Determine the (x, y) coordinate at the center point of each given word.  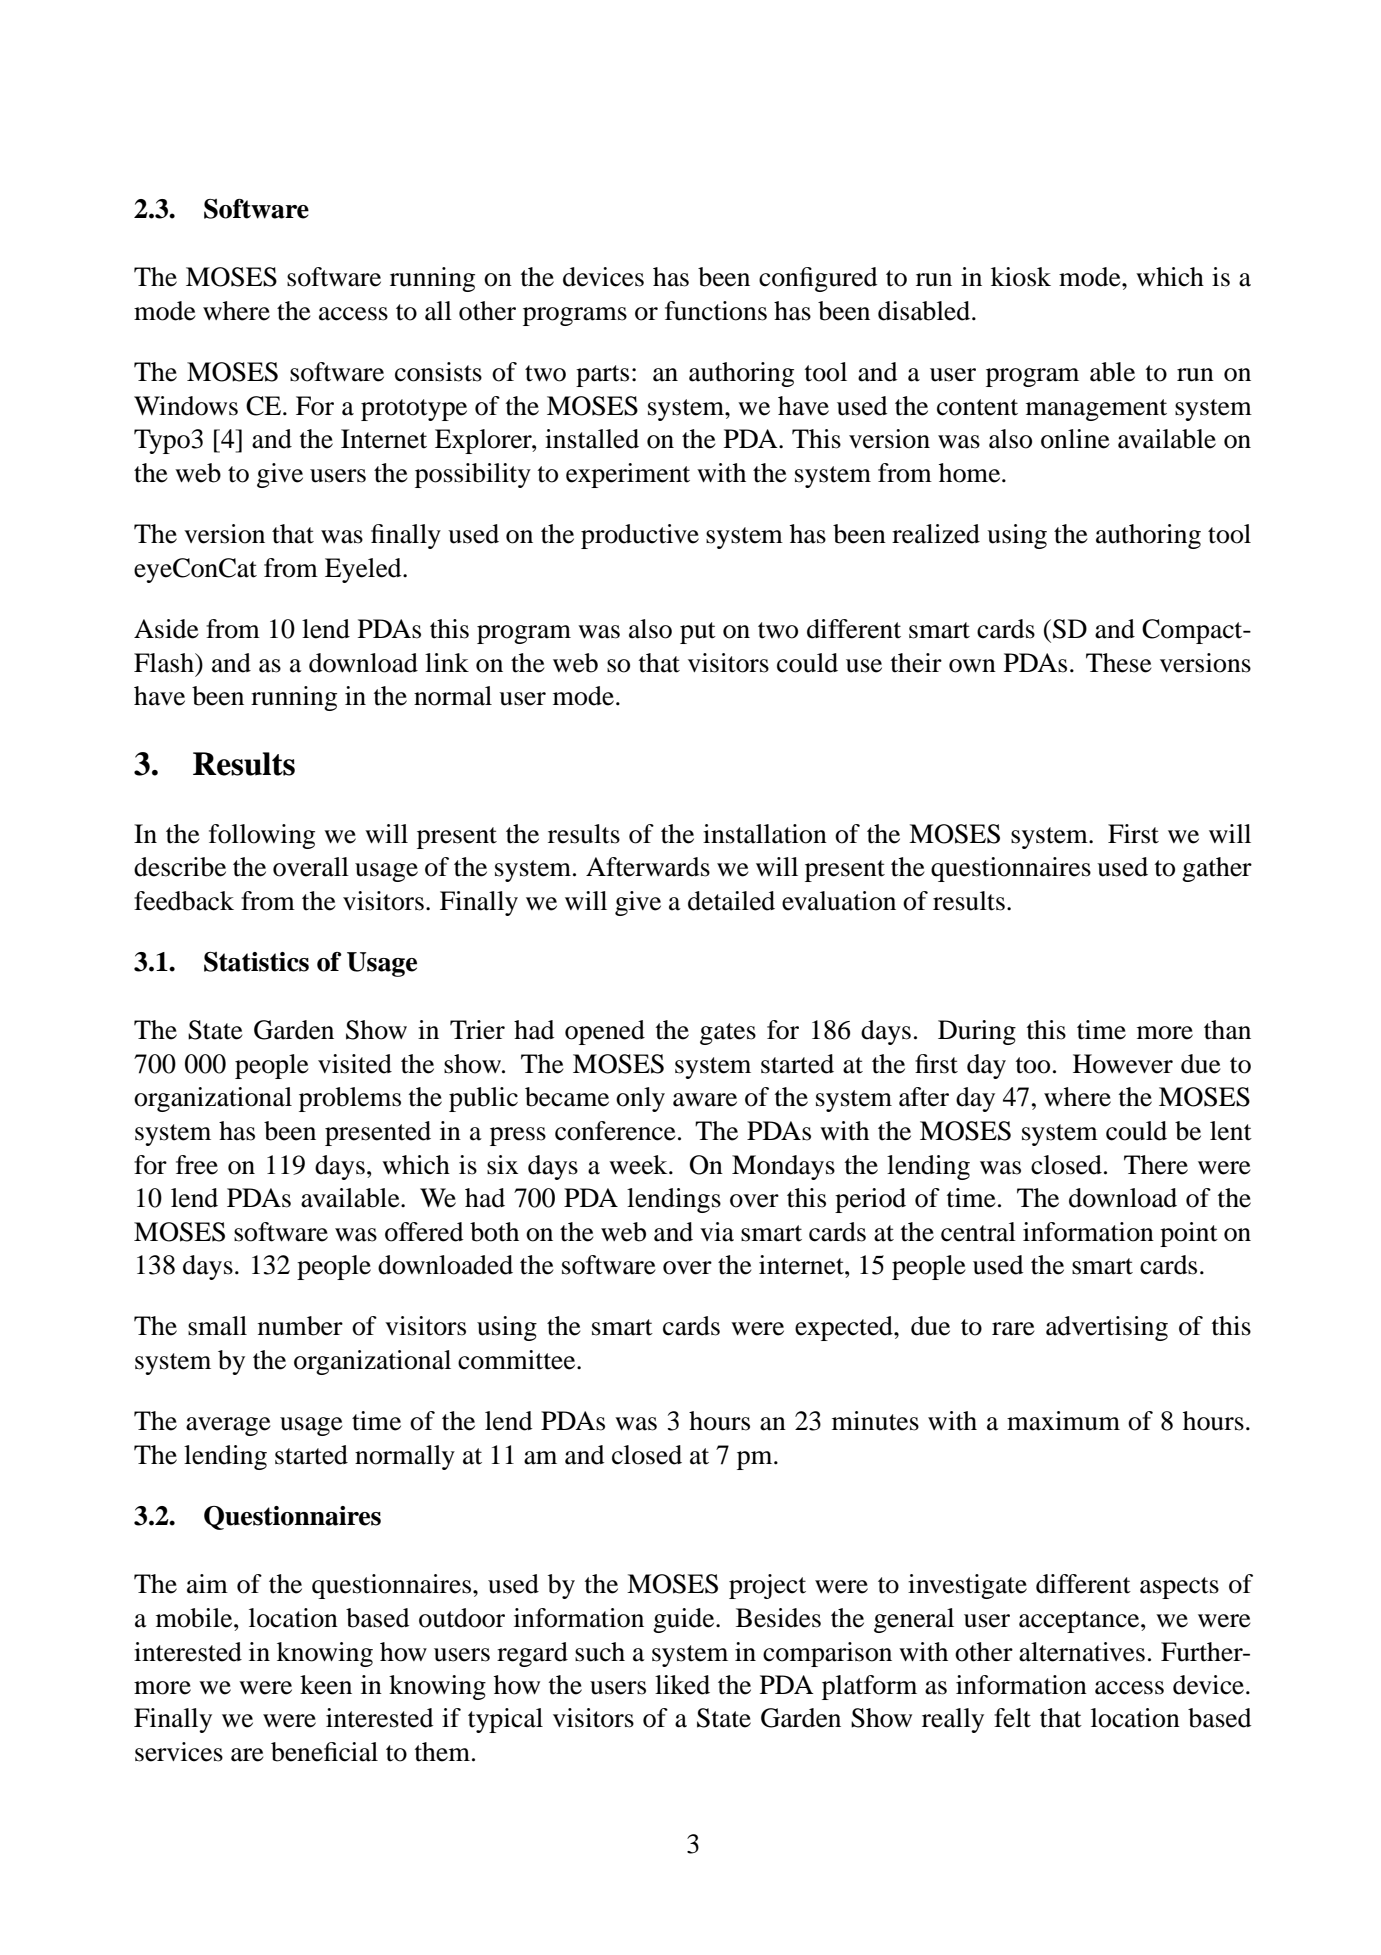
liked (682, 1685)
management (1096, 410)
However (1123, 1064)
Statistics (256, 962)
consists (438, 372)
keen (326, 1685)
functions (716, 311)
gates (728, 1034)
